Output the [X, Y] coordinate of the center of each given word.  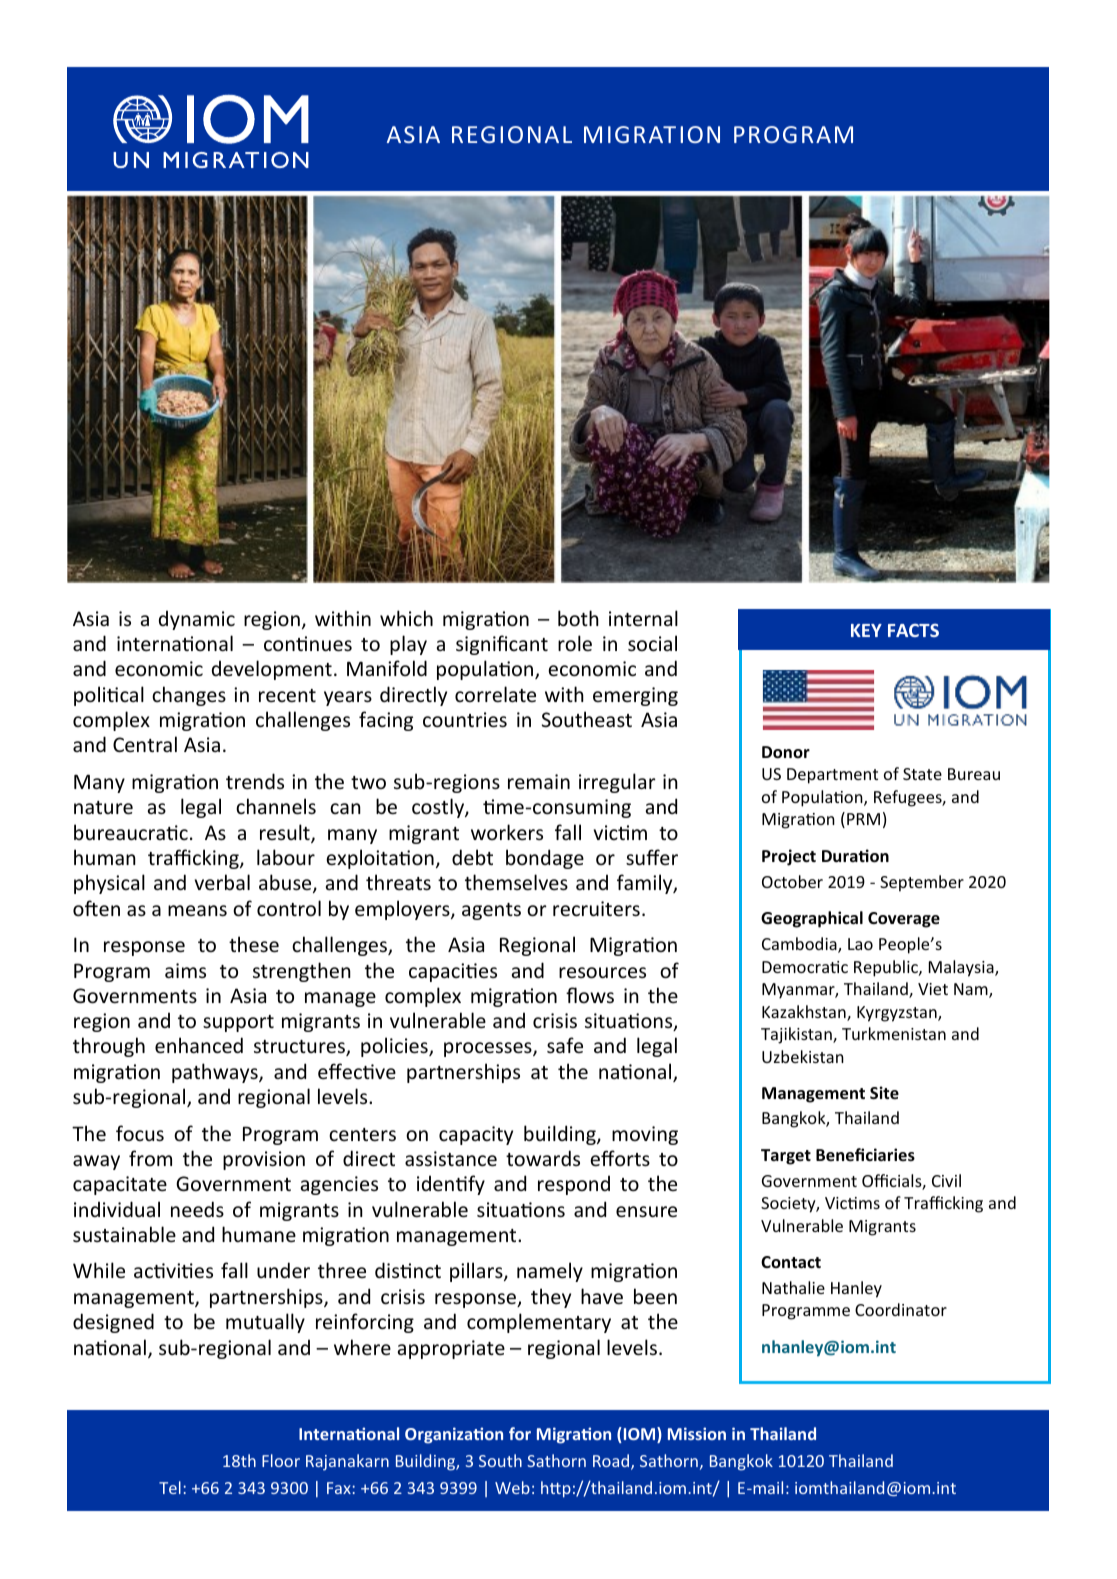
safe [565, 1045]
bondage [545, 859]
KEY [866, 630]
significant [502, 645]
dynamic [197, 620]
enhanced [199, 1045]
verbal [222, 882]
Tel [170, 1487]
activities [173, 1271]
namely [550, 1272]
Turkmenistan [894, 1033]
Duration [855, 856]
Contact [791, 1262]
